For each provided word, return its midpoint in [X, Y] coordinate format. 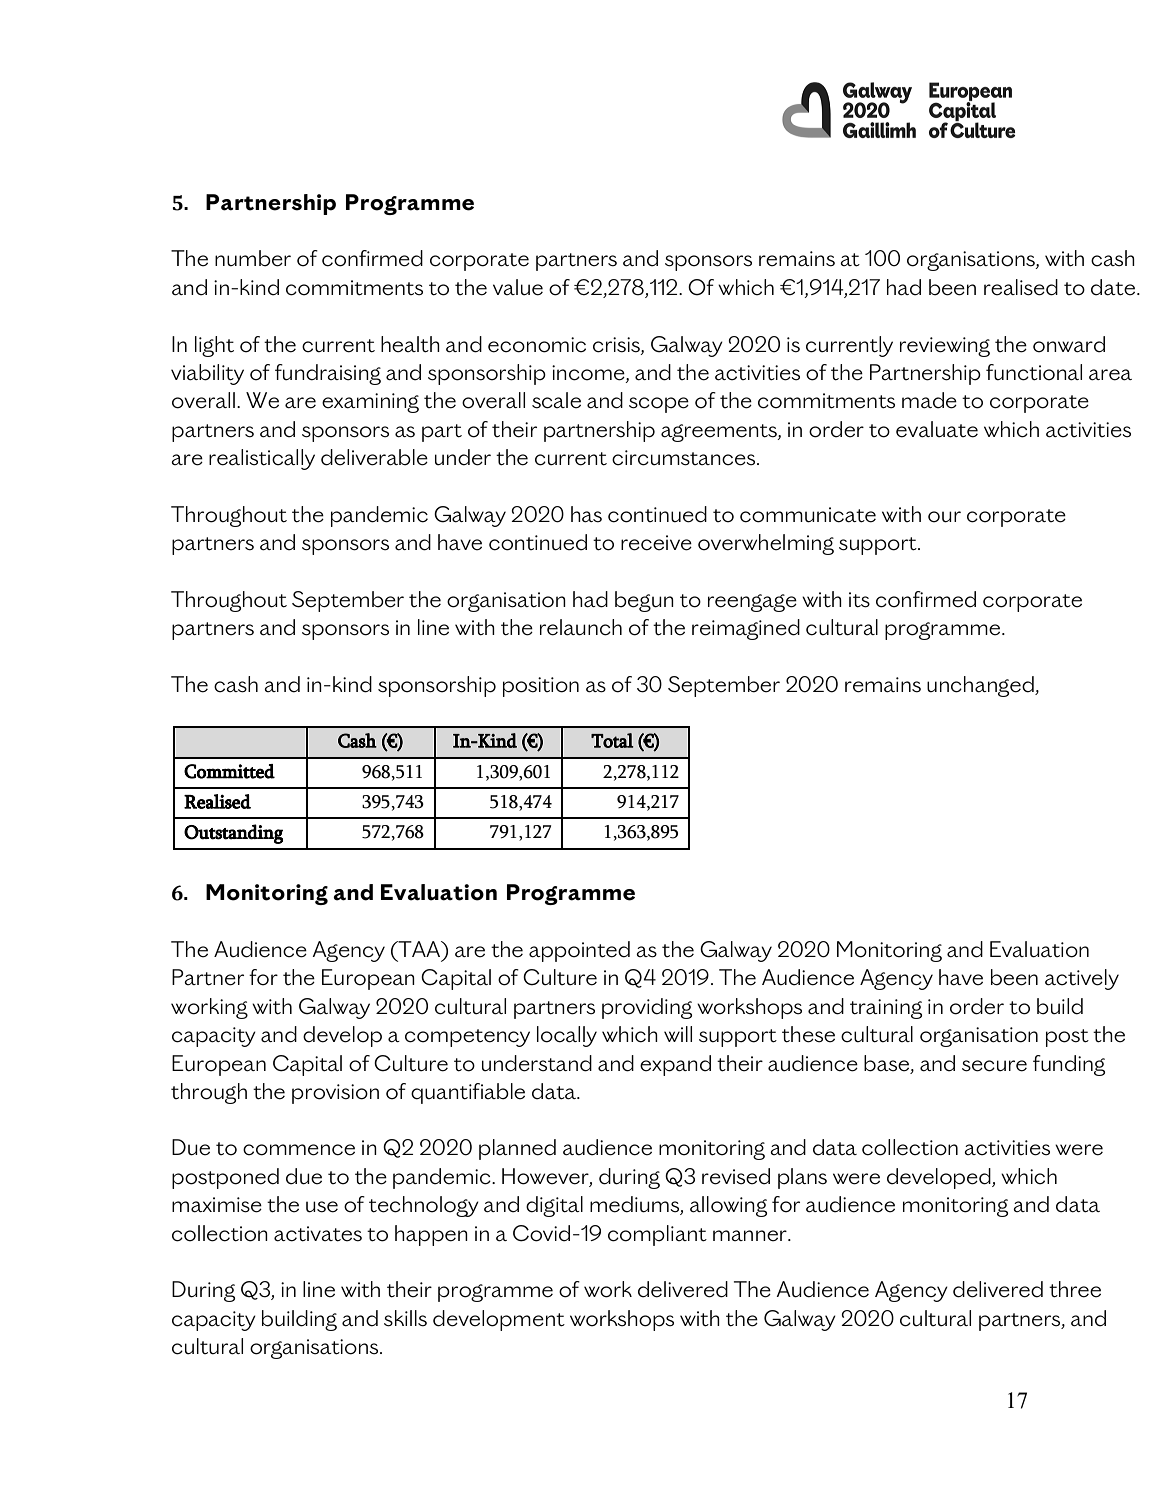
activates [318, 1234]
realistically [262, 459]
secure [994, 1066]
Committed [229, 771]
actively [1082, 979]
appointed [579, 951]
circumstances [685, 458]
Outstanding [233, 834]
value [518, 287]
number [253, 258]
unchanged [981, 686]
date [1114, 287]
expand [675, 1065]
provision [335, 1094]
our [944, 517]
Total [612, 740]
